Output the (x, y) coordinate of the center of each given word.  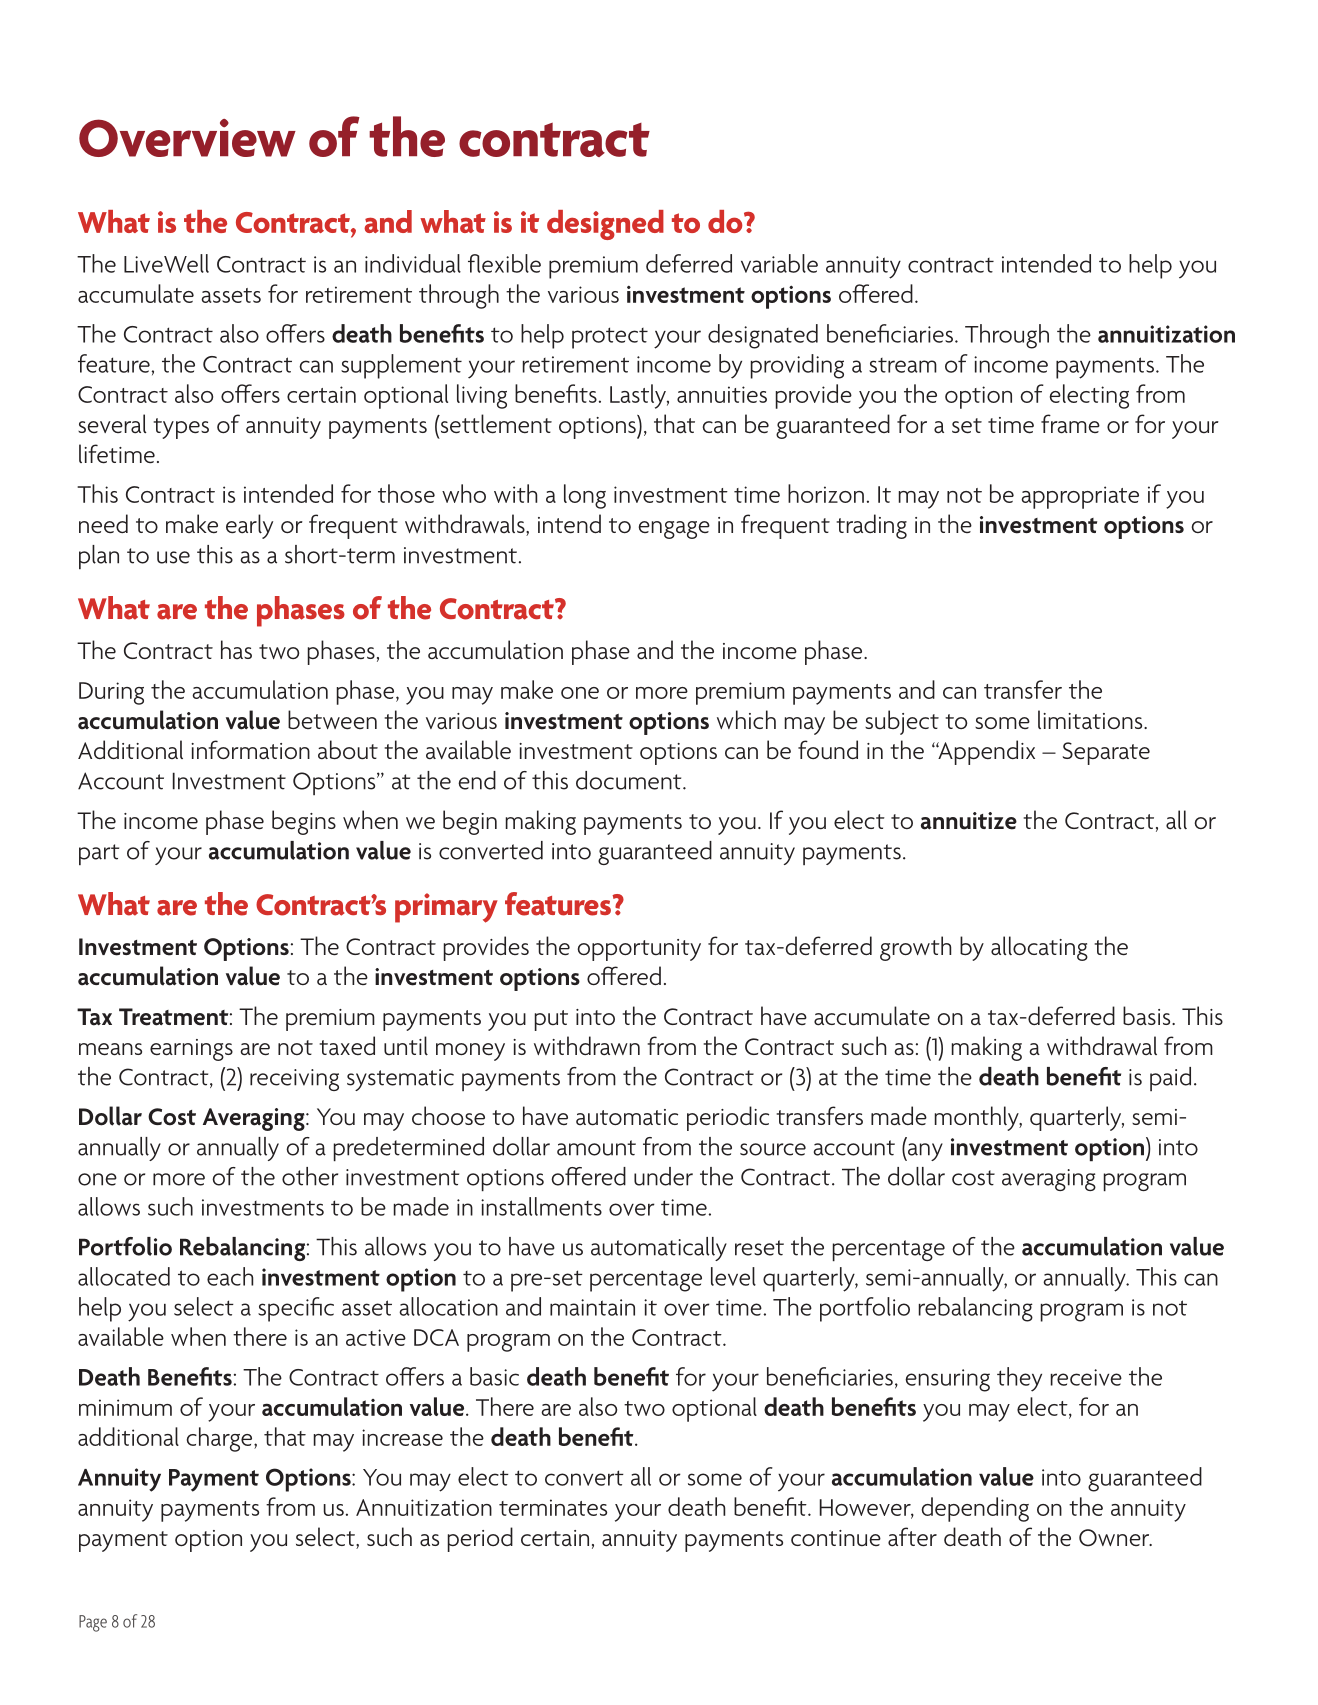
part (99, 854)
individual (413, 263)
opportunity (639, 950)
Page (93, 1623)
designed (605, 225)
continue (836, 1538)
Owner (1115, 1538)
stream (903, 365)
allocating (1039, 948)
